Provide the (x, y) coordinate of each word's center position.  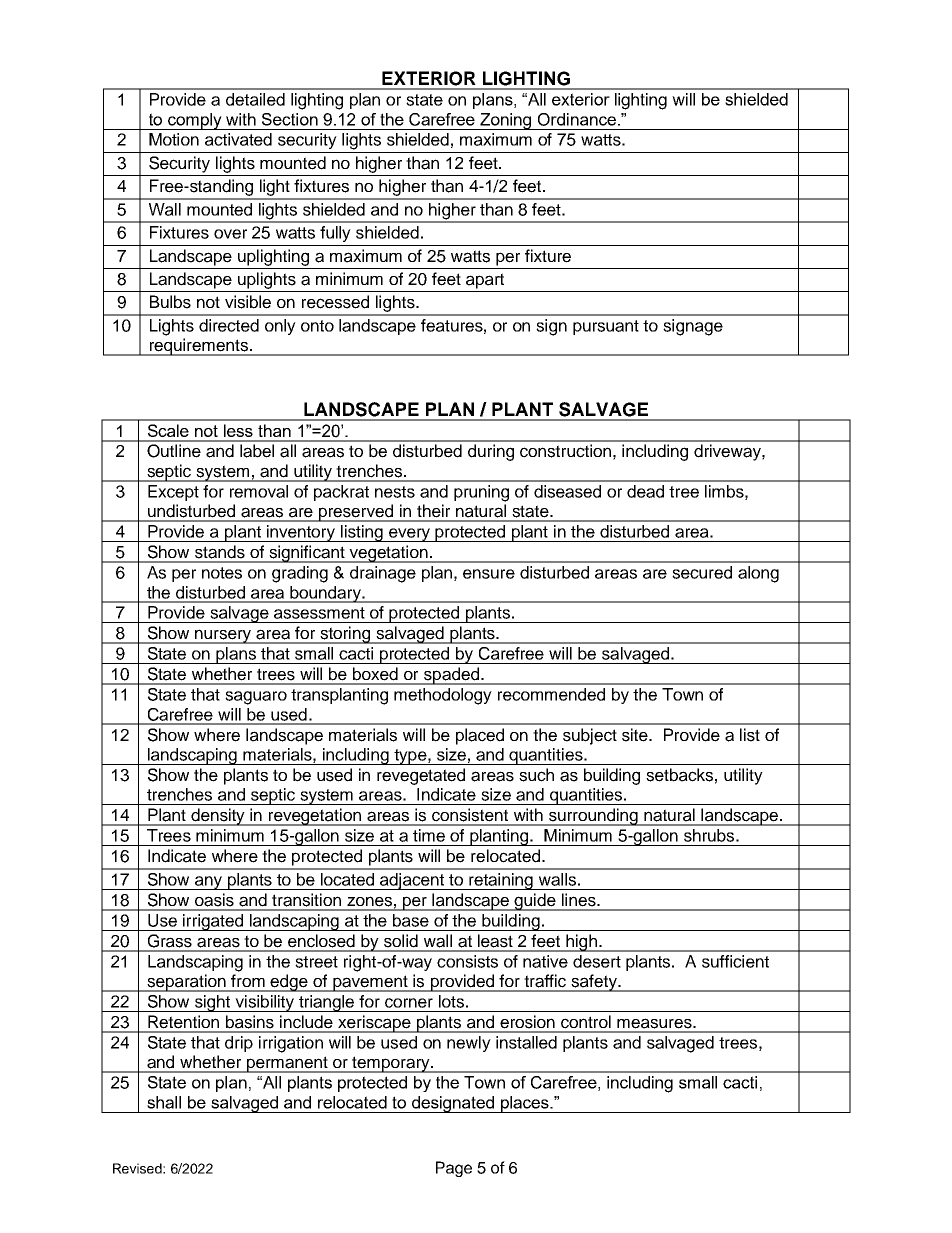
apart (485, 281)
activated (238, 139)
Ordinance (577, 119)
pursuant (606, 327)
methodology (443, 696)
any (208, 883)
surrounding (593, 817)
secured (702, 572)
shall (164, 1102)
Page (454, 1169)
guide (535, 902)
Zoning (506, 121)
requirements (198, 347)
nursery (223, 636)
